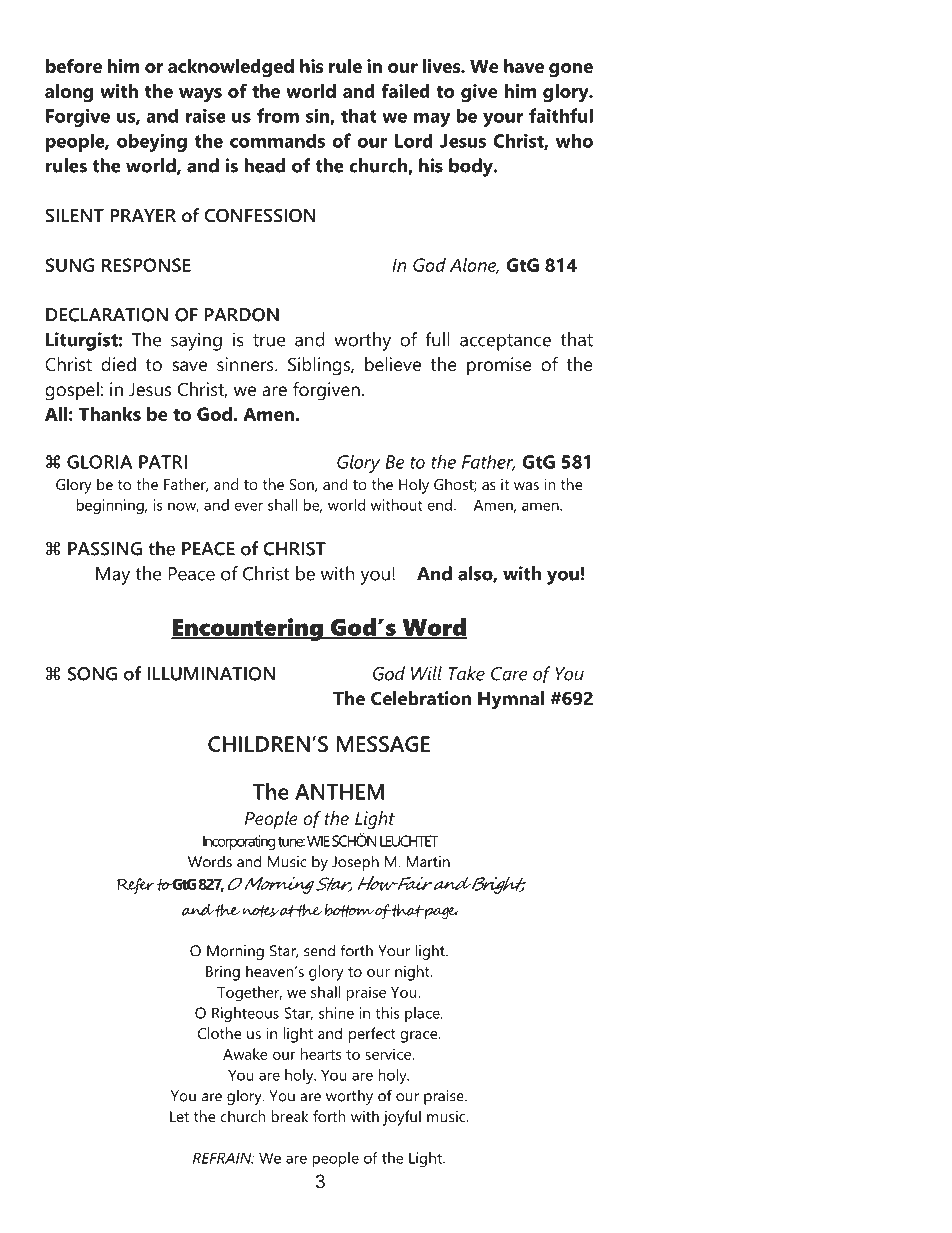  Describe the element at coordinates (179, 1116) in the screenshot. I see `Let` at that location.
